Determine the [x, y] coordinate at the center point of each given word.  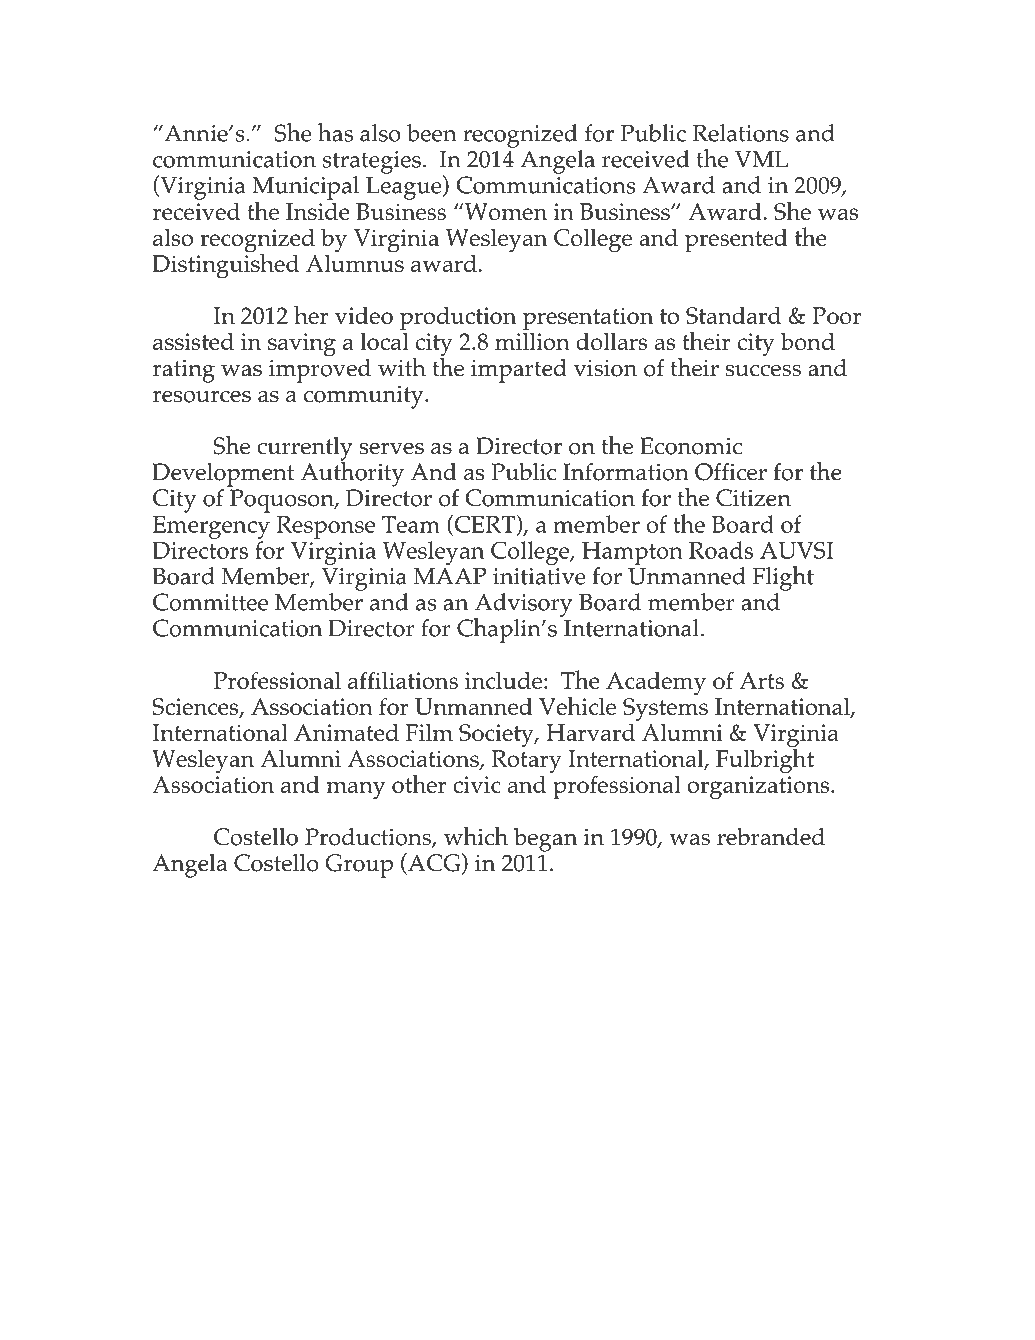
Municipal [305, 189]
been [432, 133]
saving [302, 345]
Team [411, 524]
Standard [733, 315]
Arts [761, 680]
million [532, 340]
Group [359, 866]
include [503, 680]
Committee [210, 602]
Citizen [753, 498]
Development [223, 475]
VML [761, 159]
